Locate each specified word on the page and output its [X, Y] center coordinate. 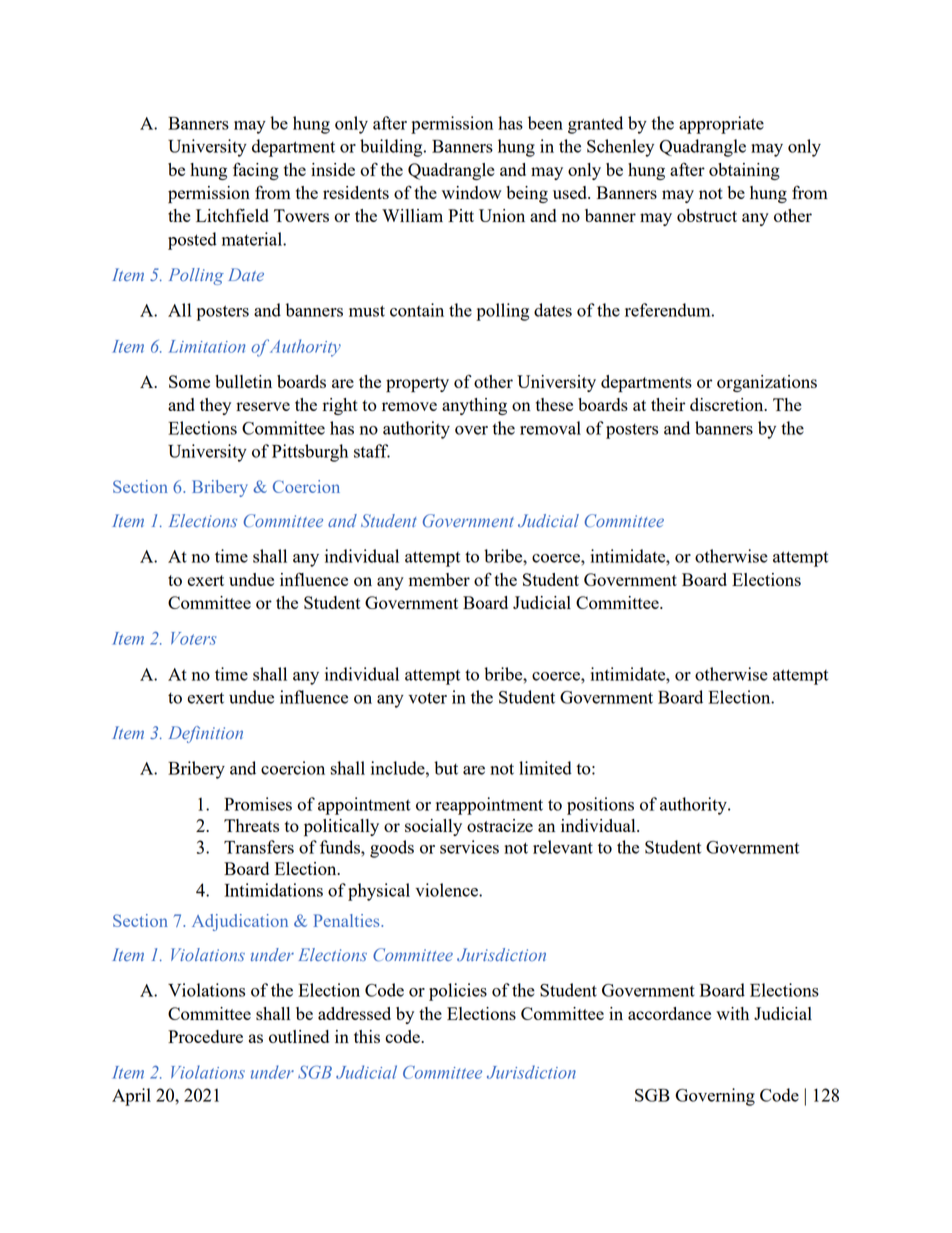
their [668, 404]
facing [256, 171]
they [215, 406]
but [446, 768]
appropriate [721, 125]
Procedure [205, 1036]
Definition [206, 734]
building [392, 148]
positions [600, 806]
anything [474, 406]
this [367, 1036]
